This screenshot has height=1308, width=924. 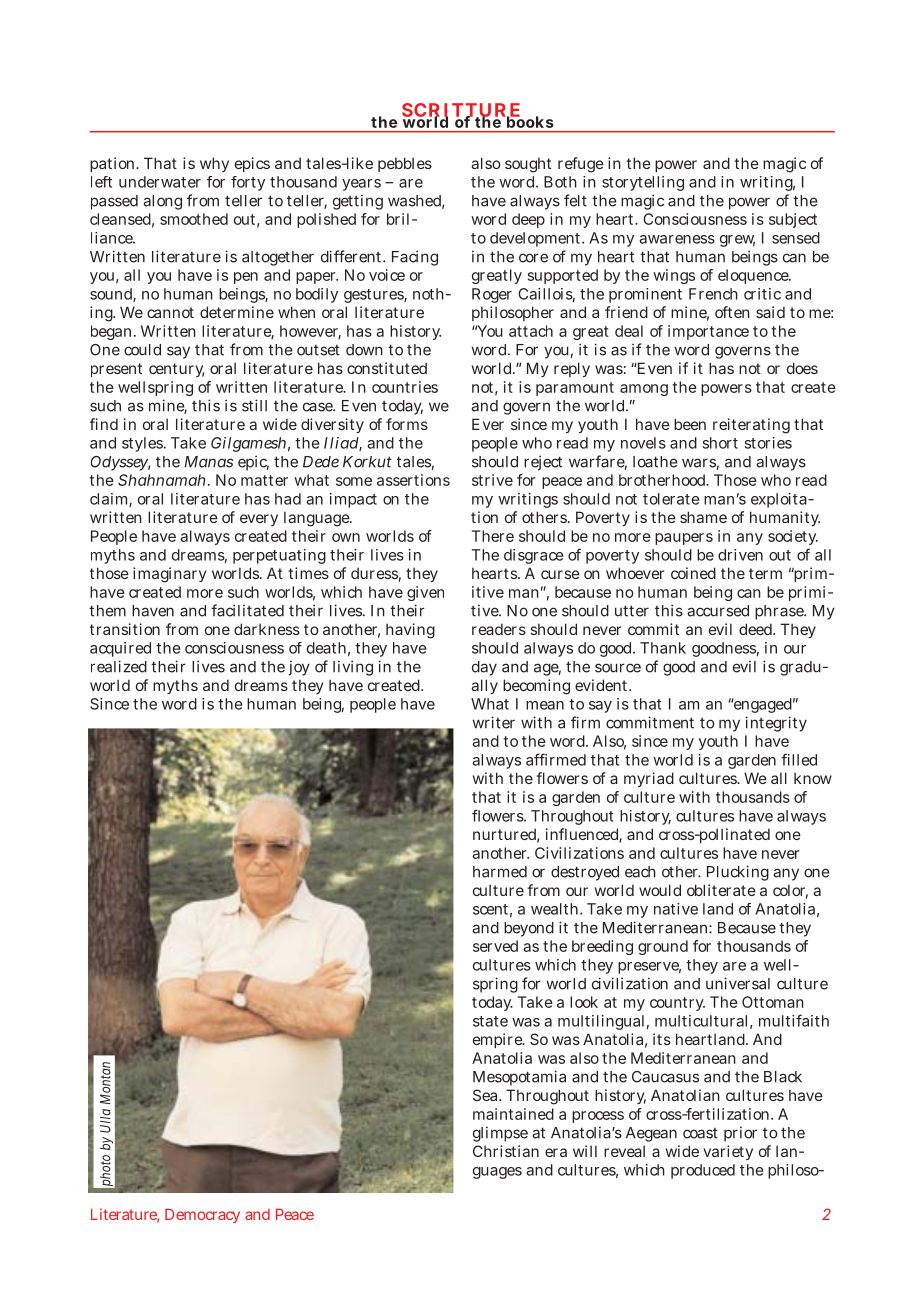 What do you see at coordinates (529, 929) in the screenshot?
I see `beyond` at bounding box center [529, 929].
